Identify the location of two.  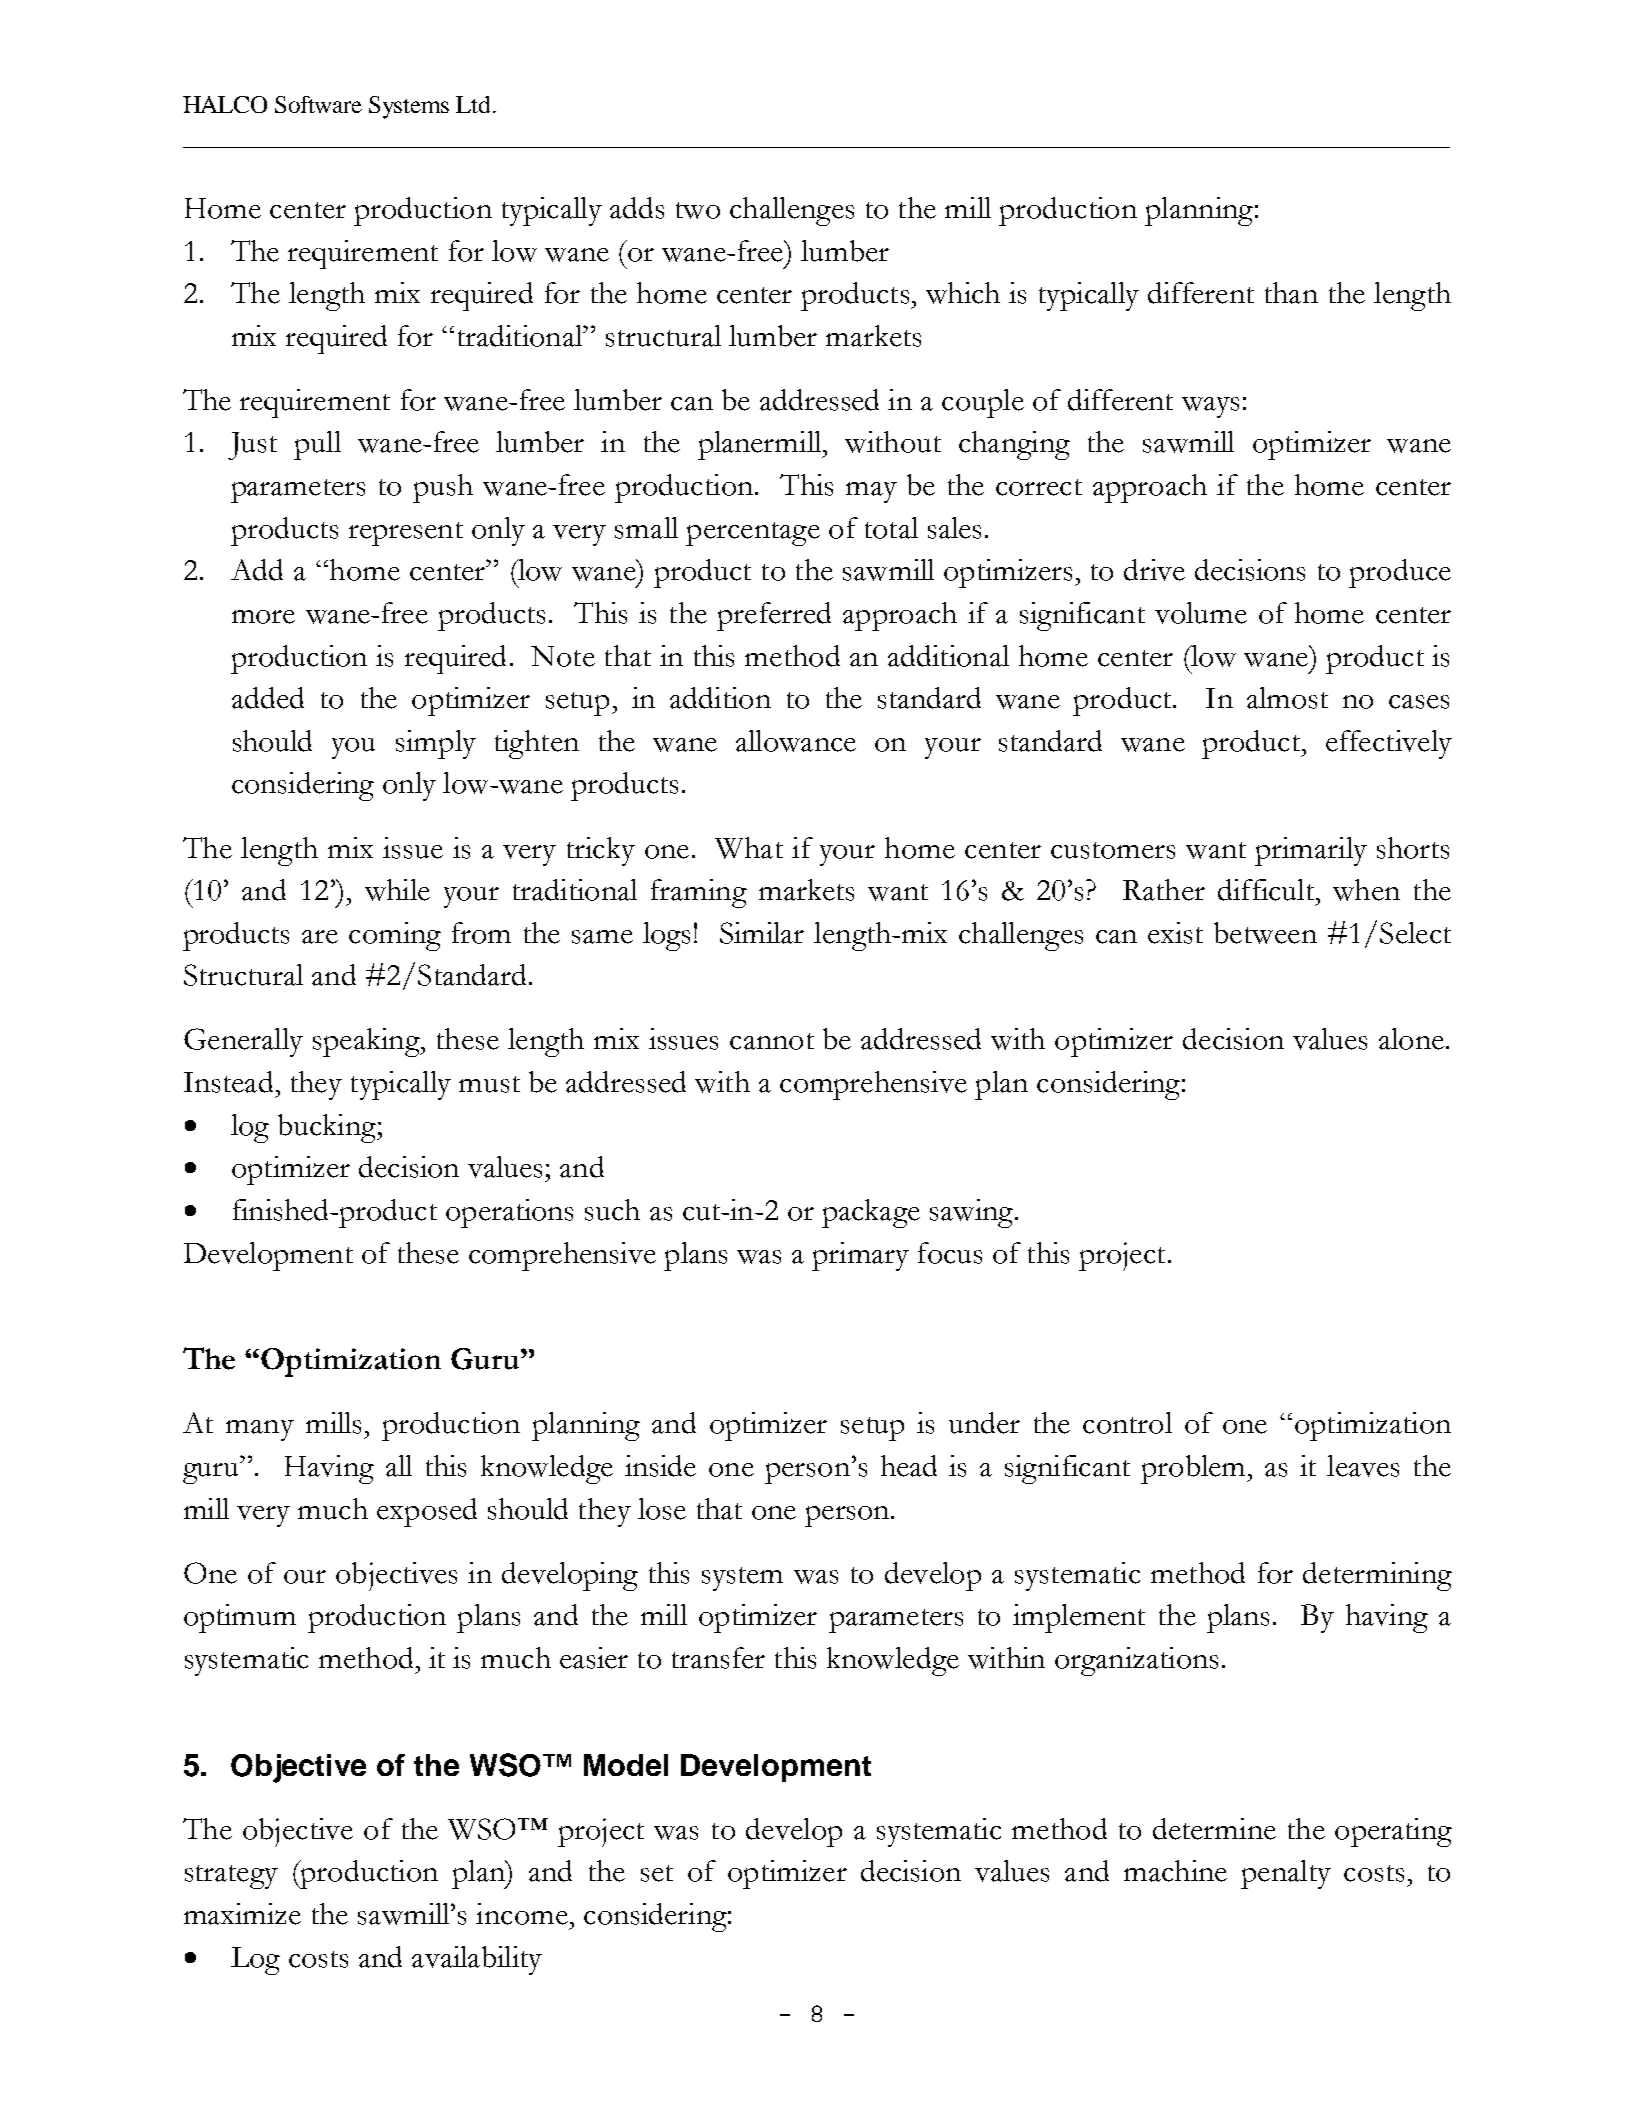
(698, 210).
